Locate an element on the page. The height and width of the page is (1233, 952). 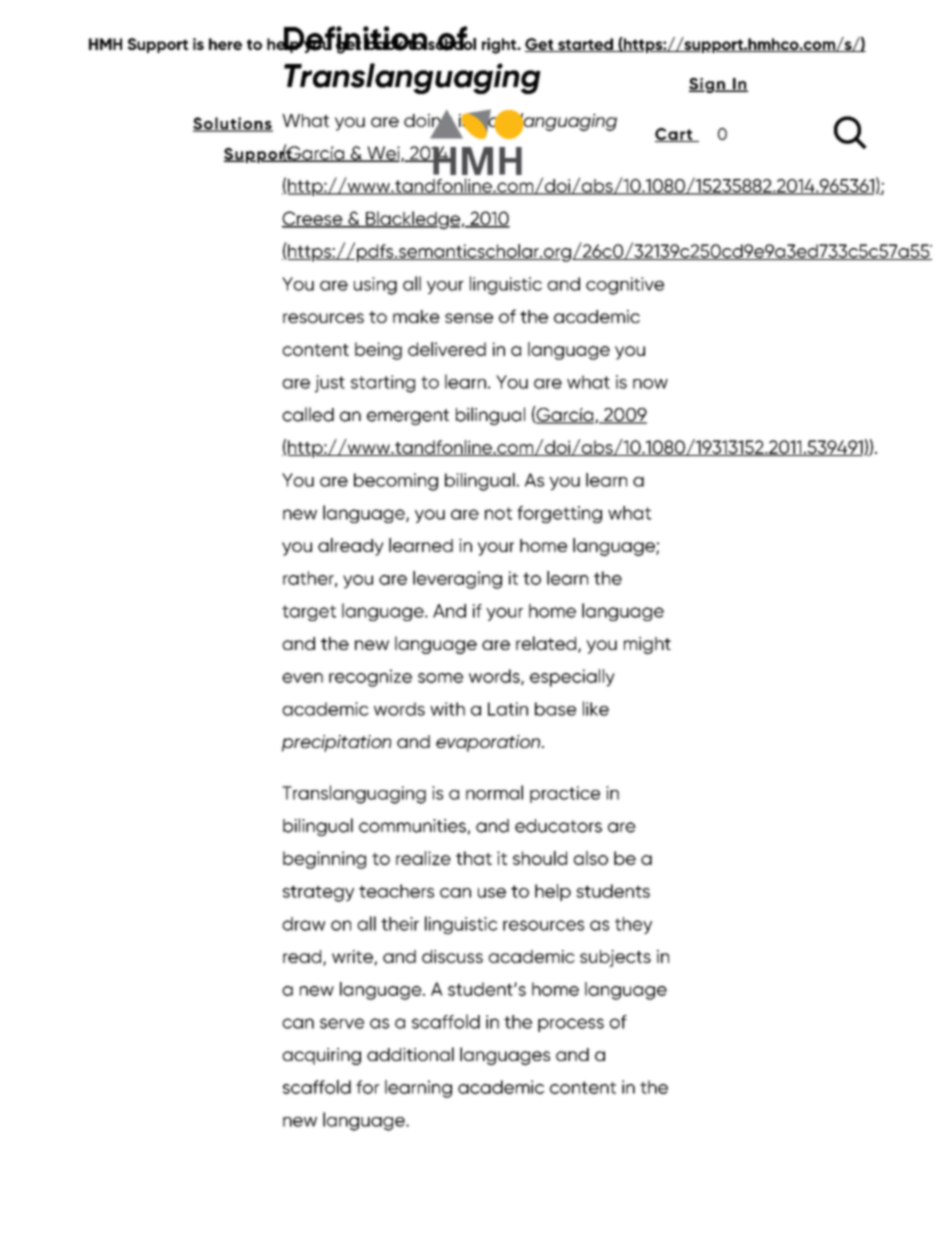
right is located at coordinates (500, 46).
